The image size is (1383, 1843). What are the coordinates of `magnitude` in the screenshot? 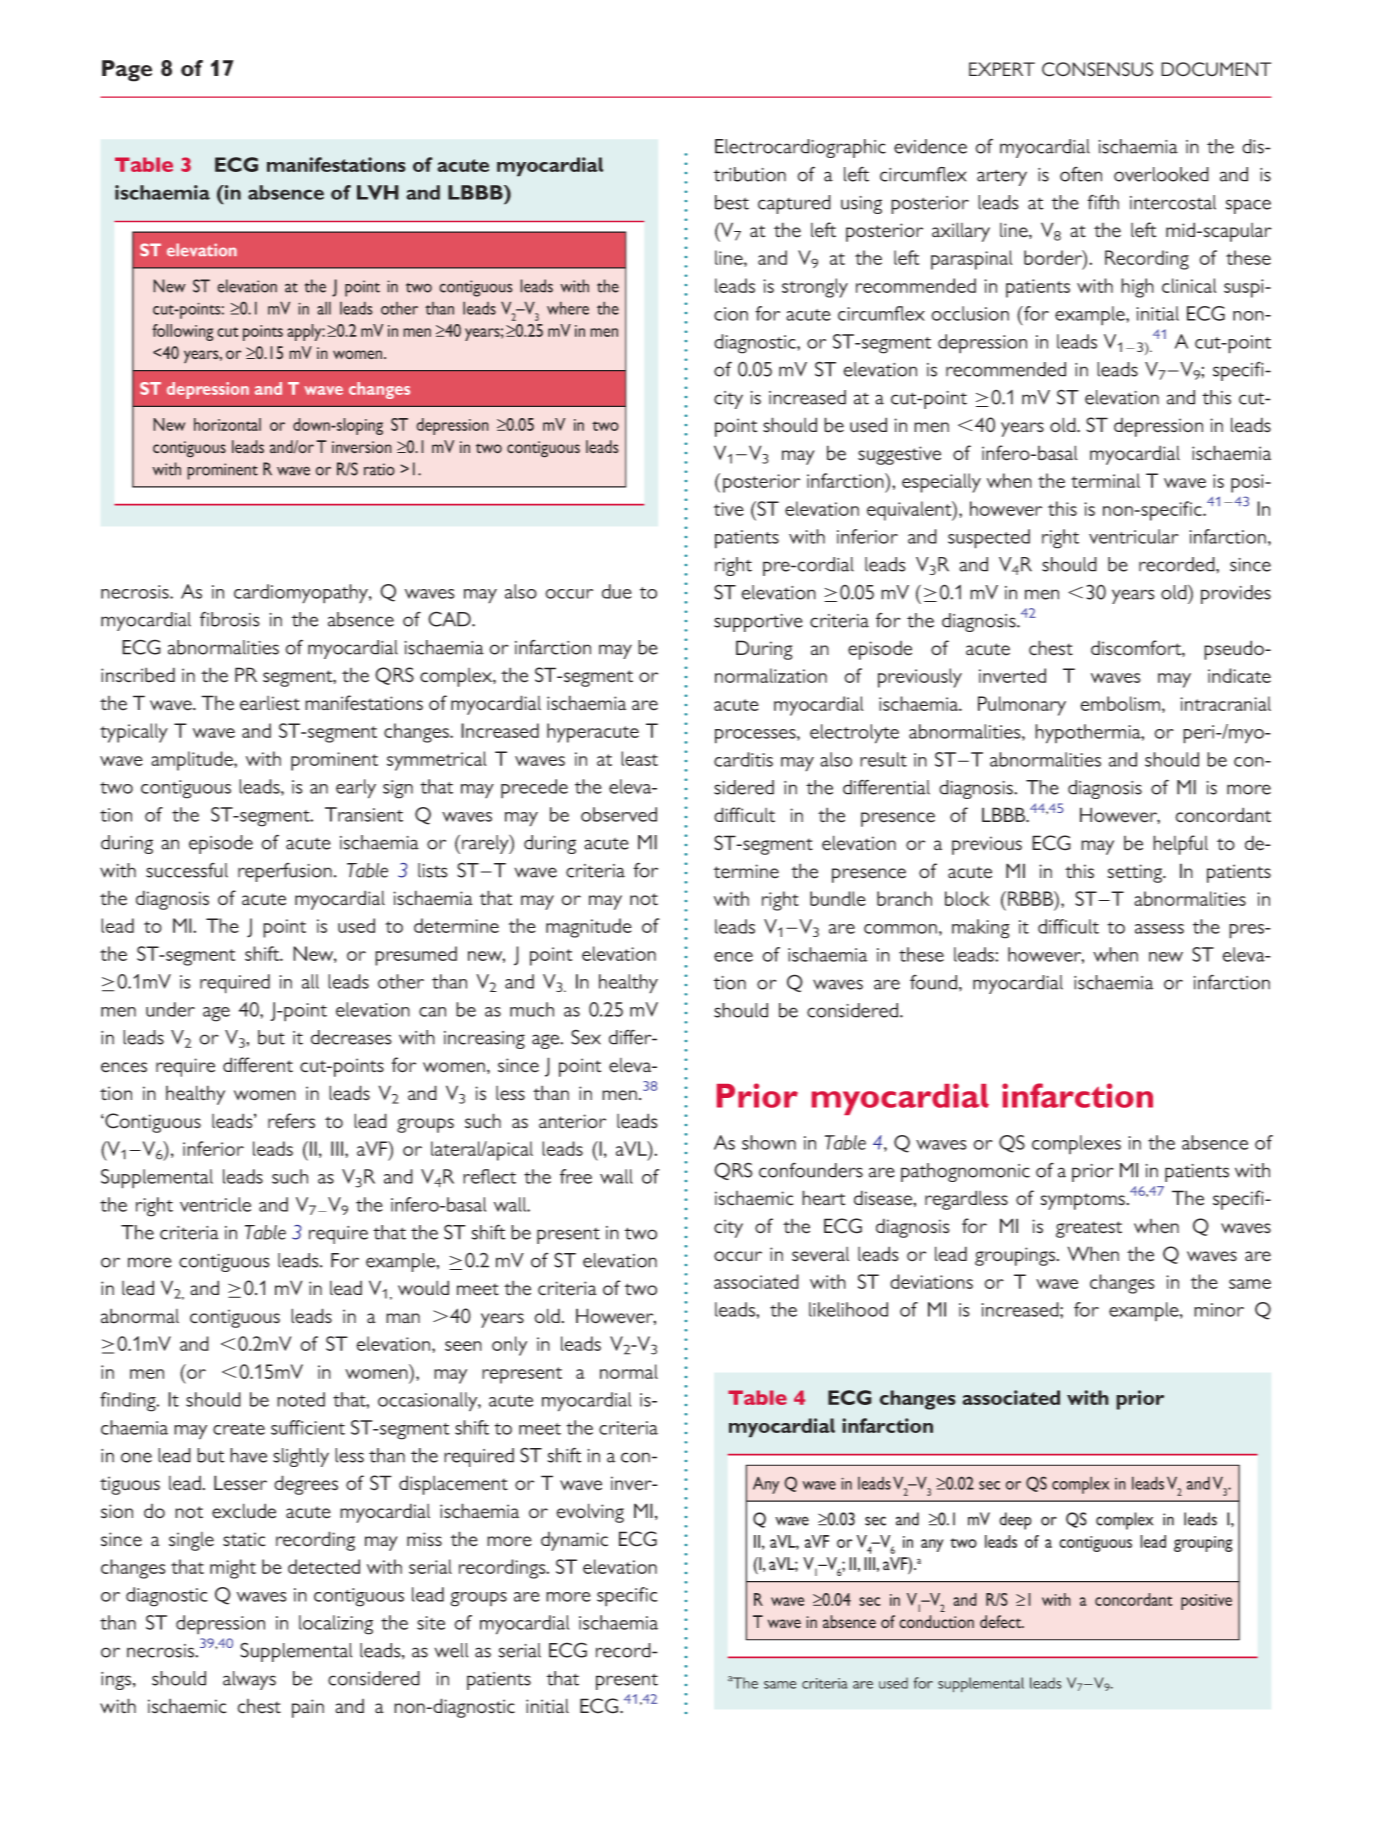 It's located at (589, 928).
